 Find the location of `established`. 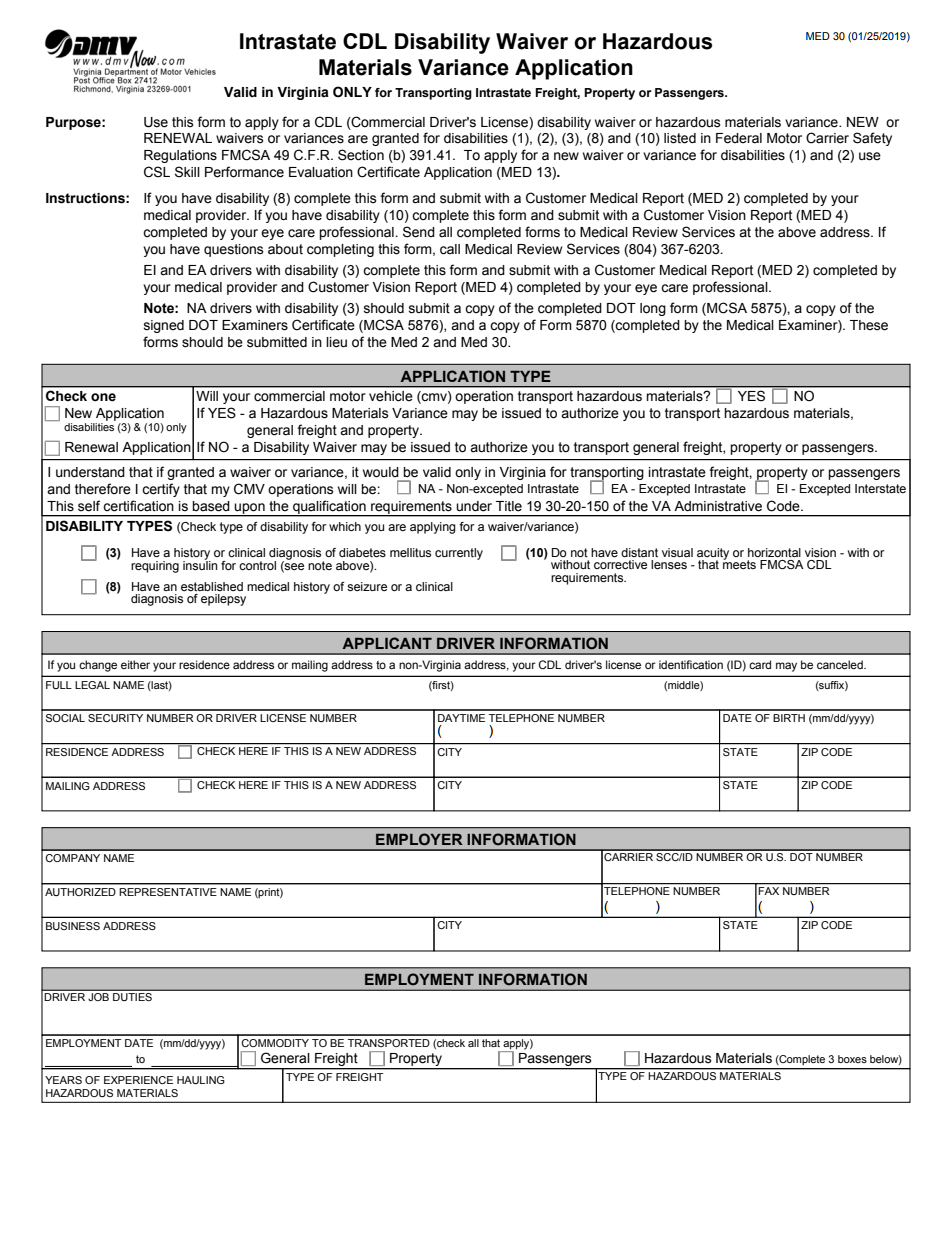

established is located at coordinates (212, 586).
